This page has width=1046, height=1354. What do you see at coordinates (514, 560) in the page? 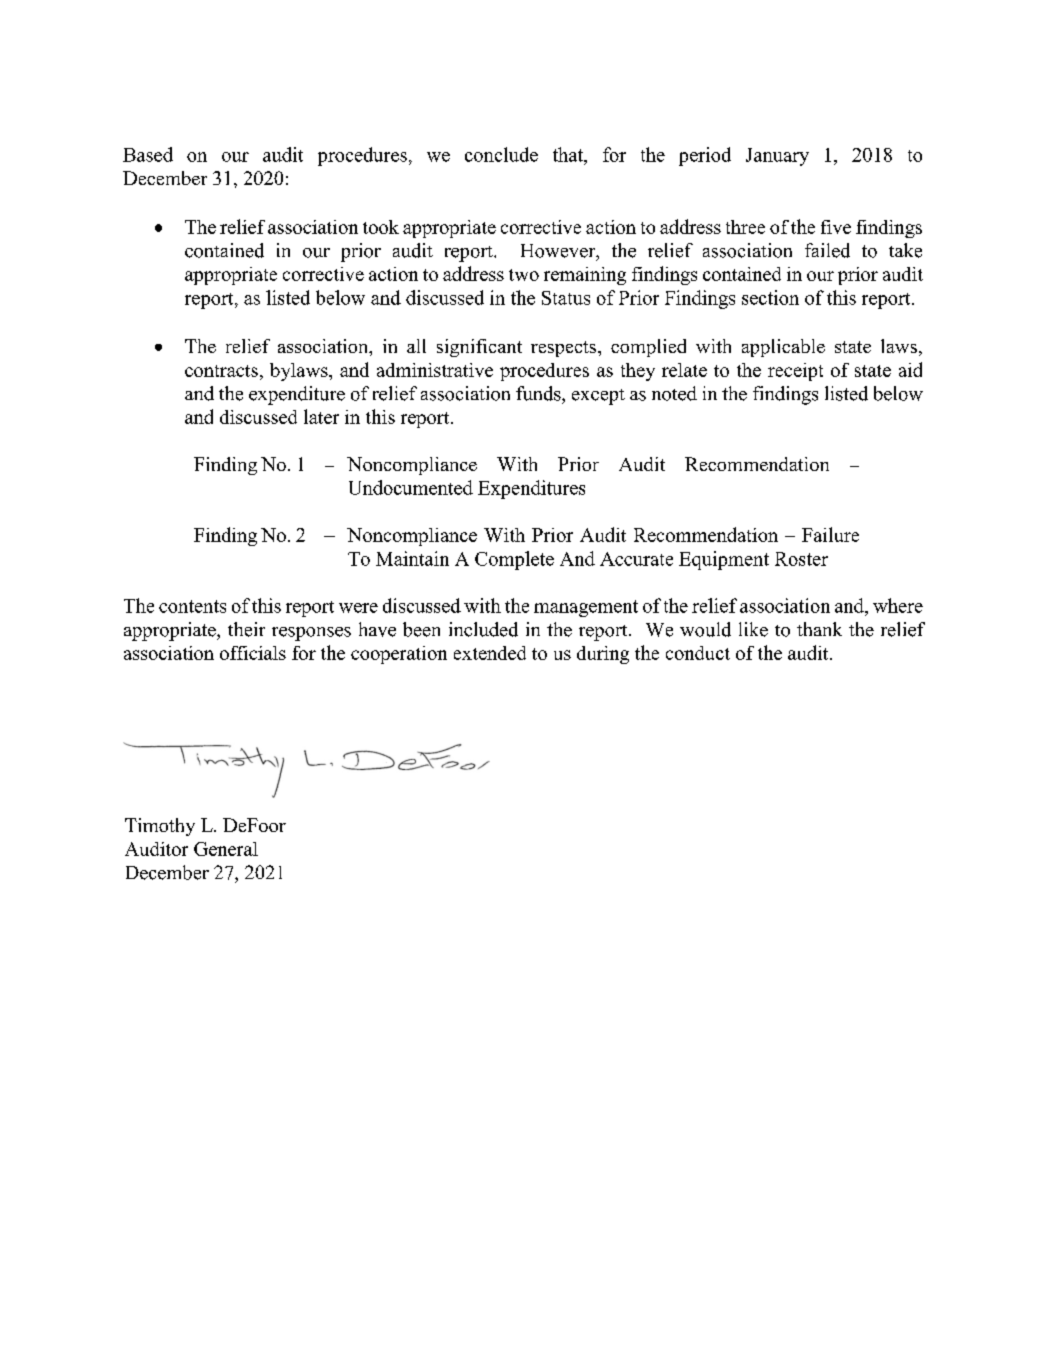
I see `Complete` at bounding box center [514, 560].
